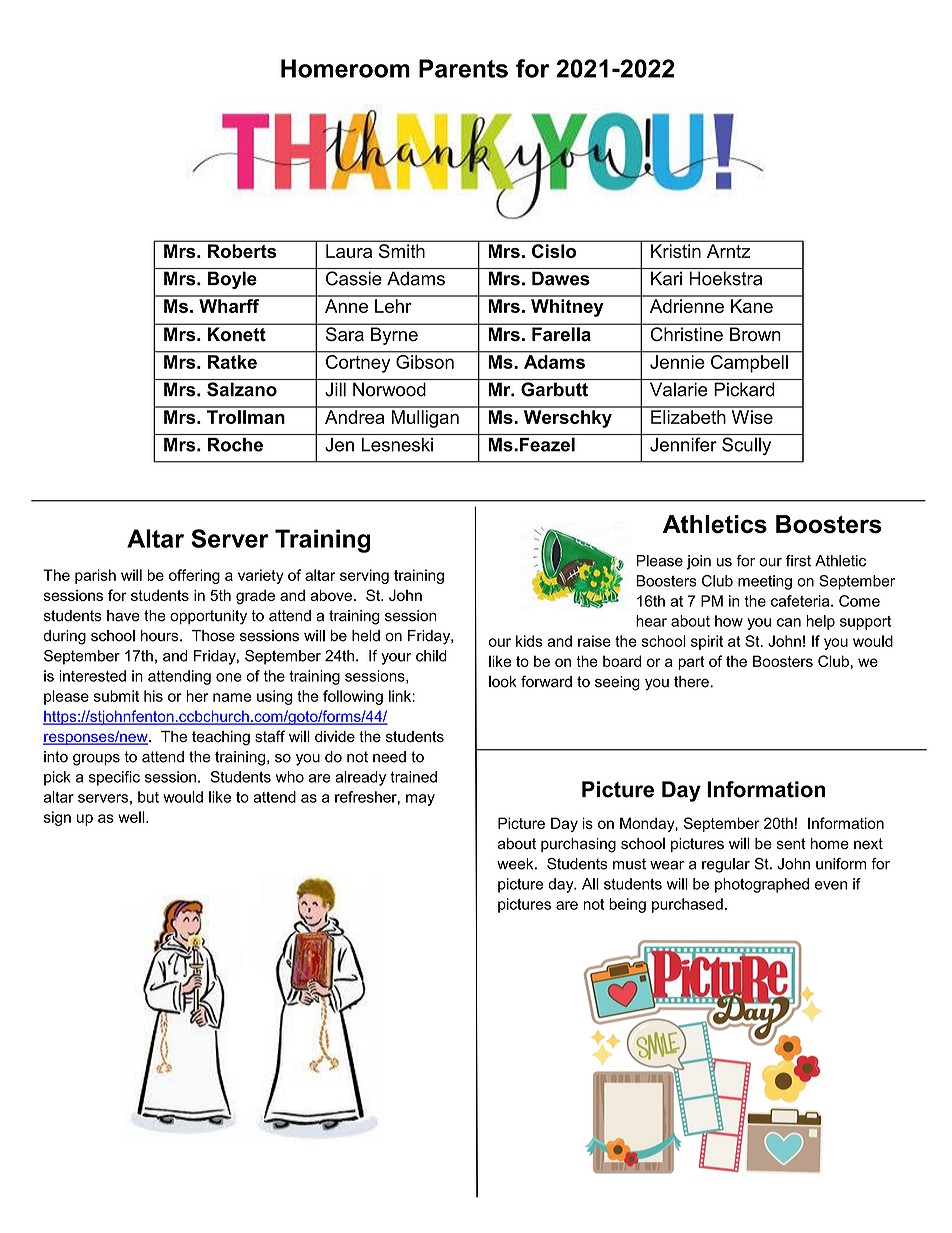 Image resolution: width=952 pixels, height=1233 pixels. I want to click on Campbell, so click(749, 362).
